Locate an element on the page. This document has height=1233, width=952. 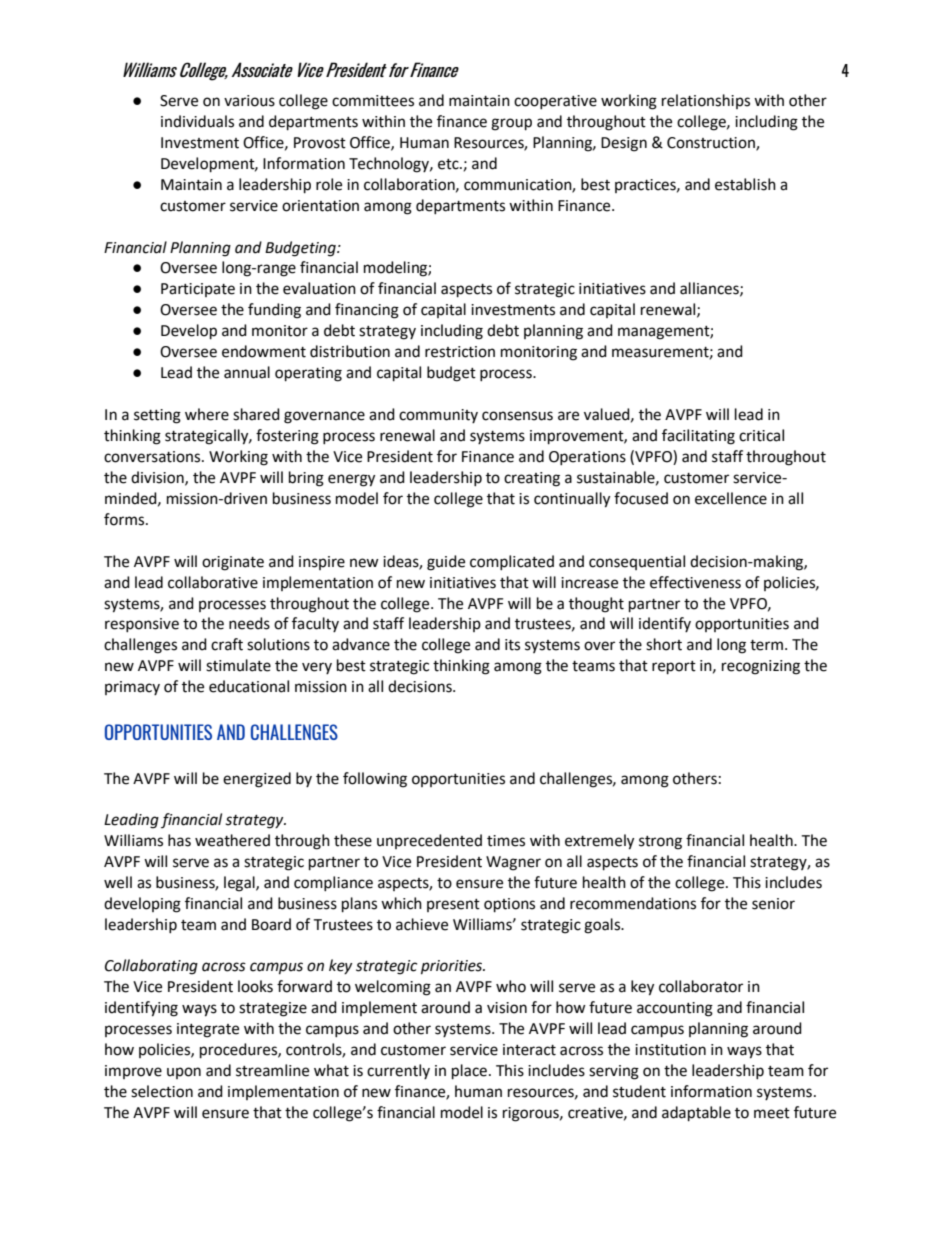
upon is located at coordinates (184, 1073).
